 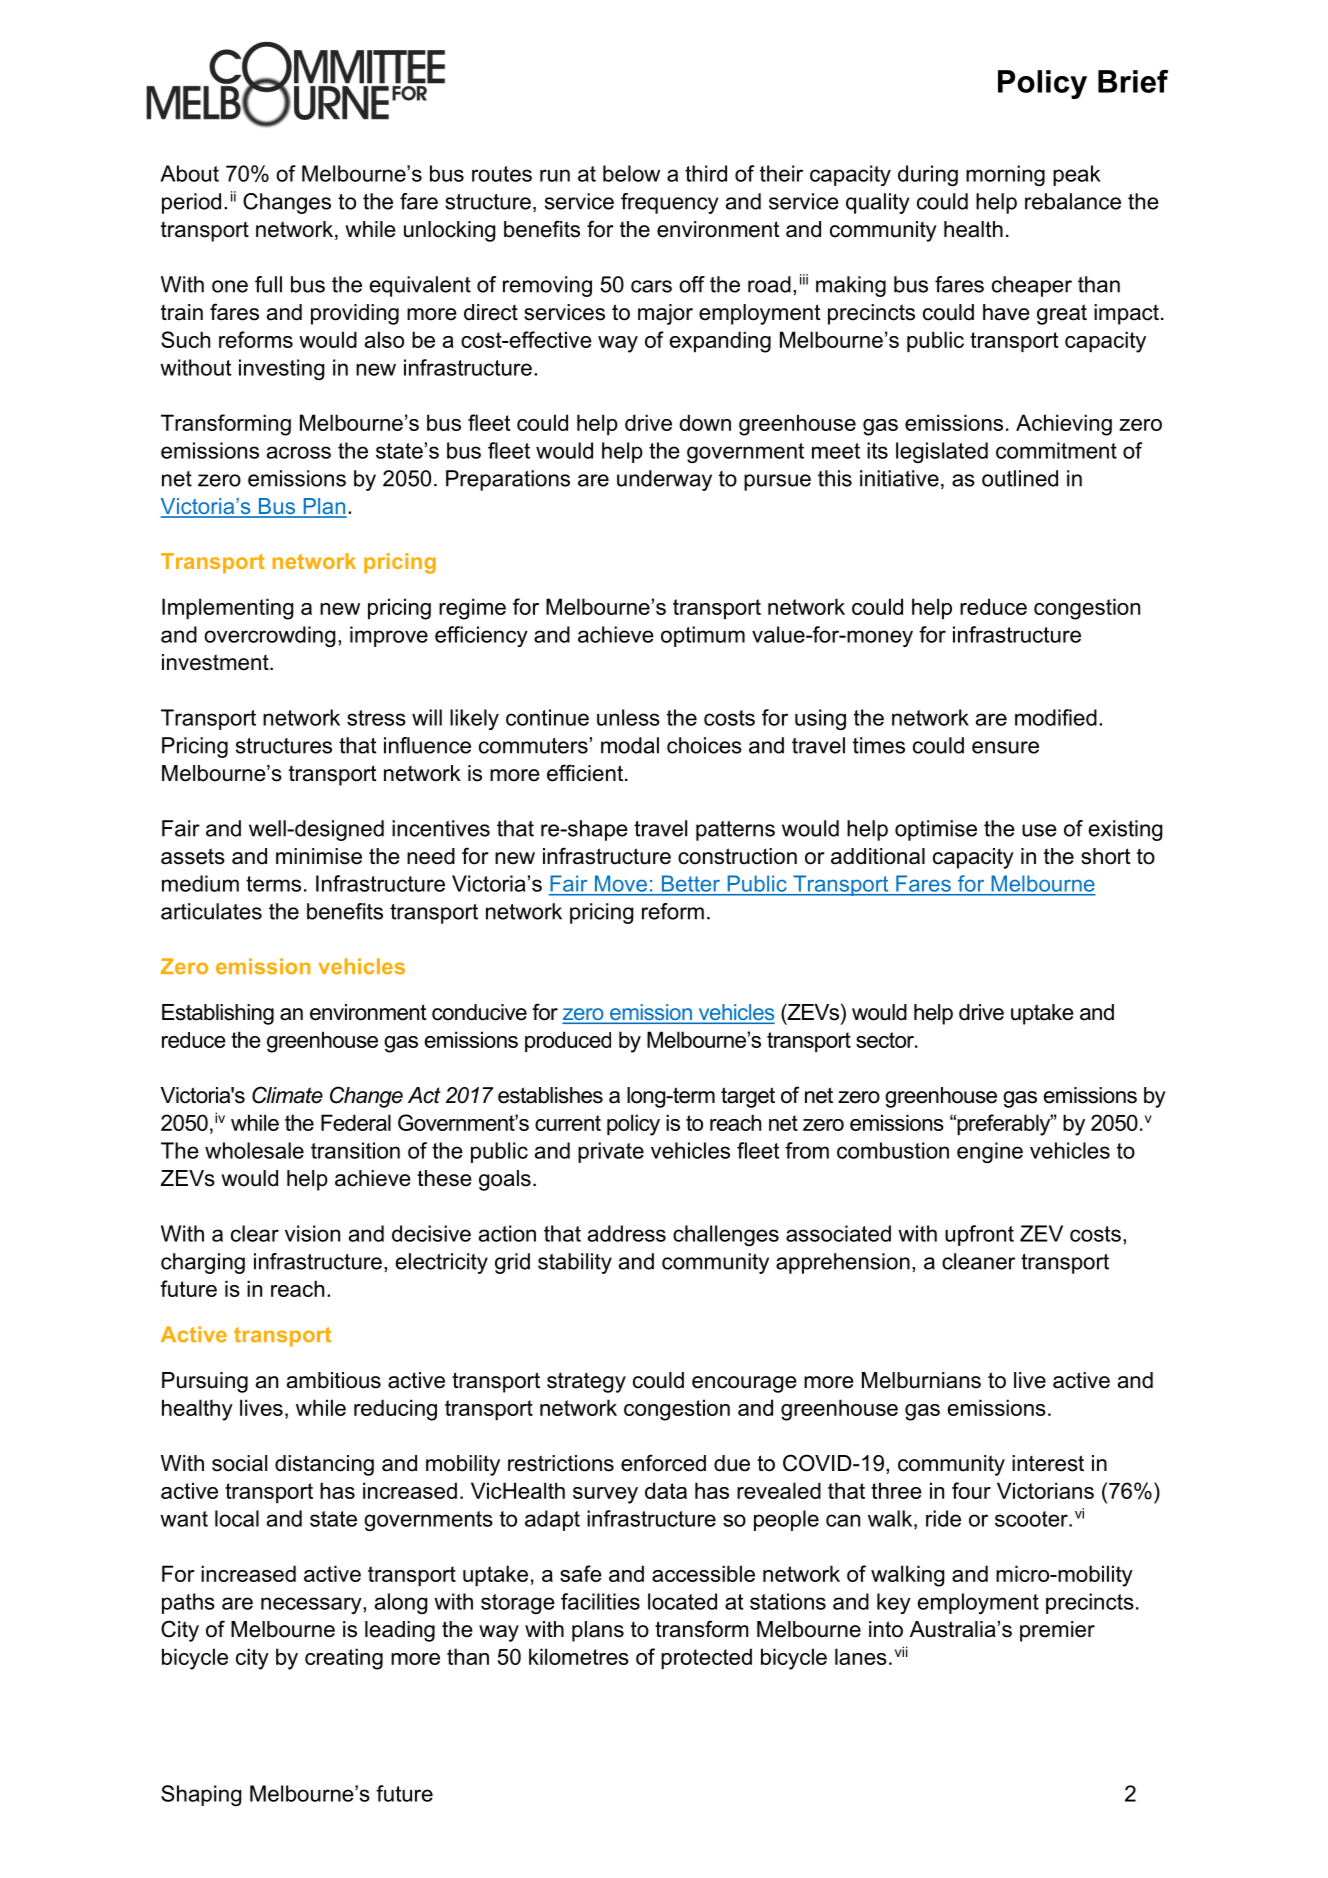 What do you see at coordinates (664, 480) in the page?
I see `underway` at bounding box center [664, 480].
